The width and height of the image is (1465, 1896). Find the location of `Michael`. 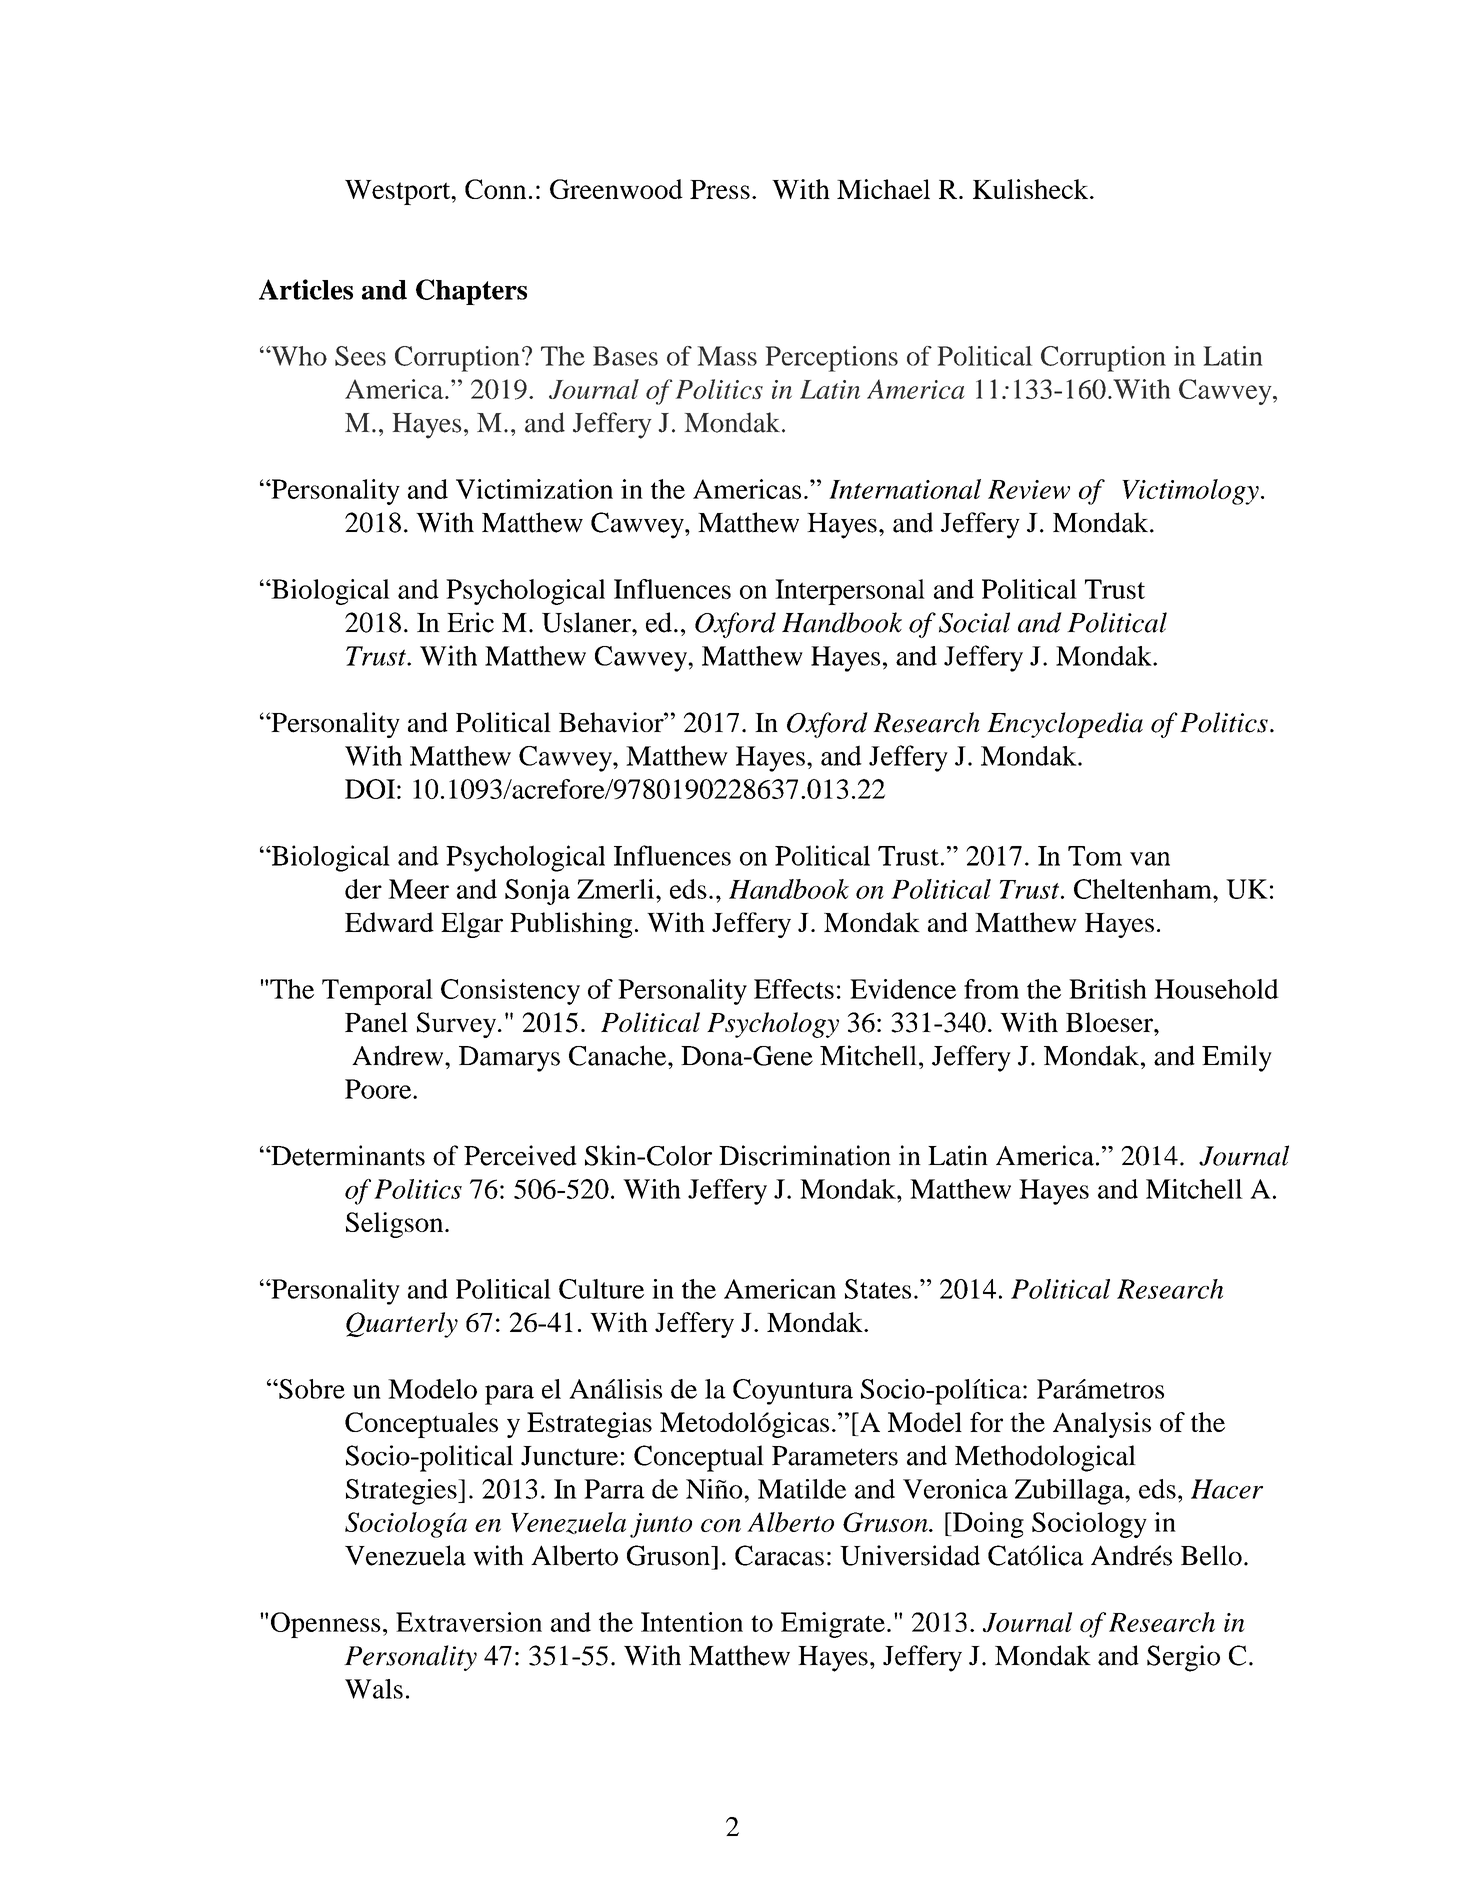

Michael is located at coordinates (883, 189).
